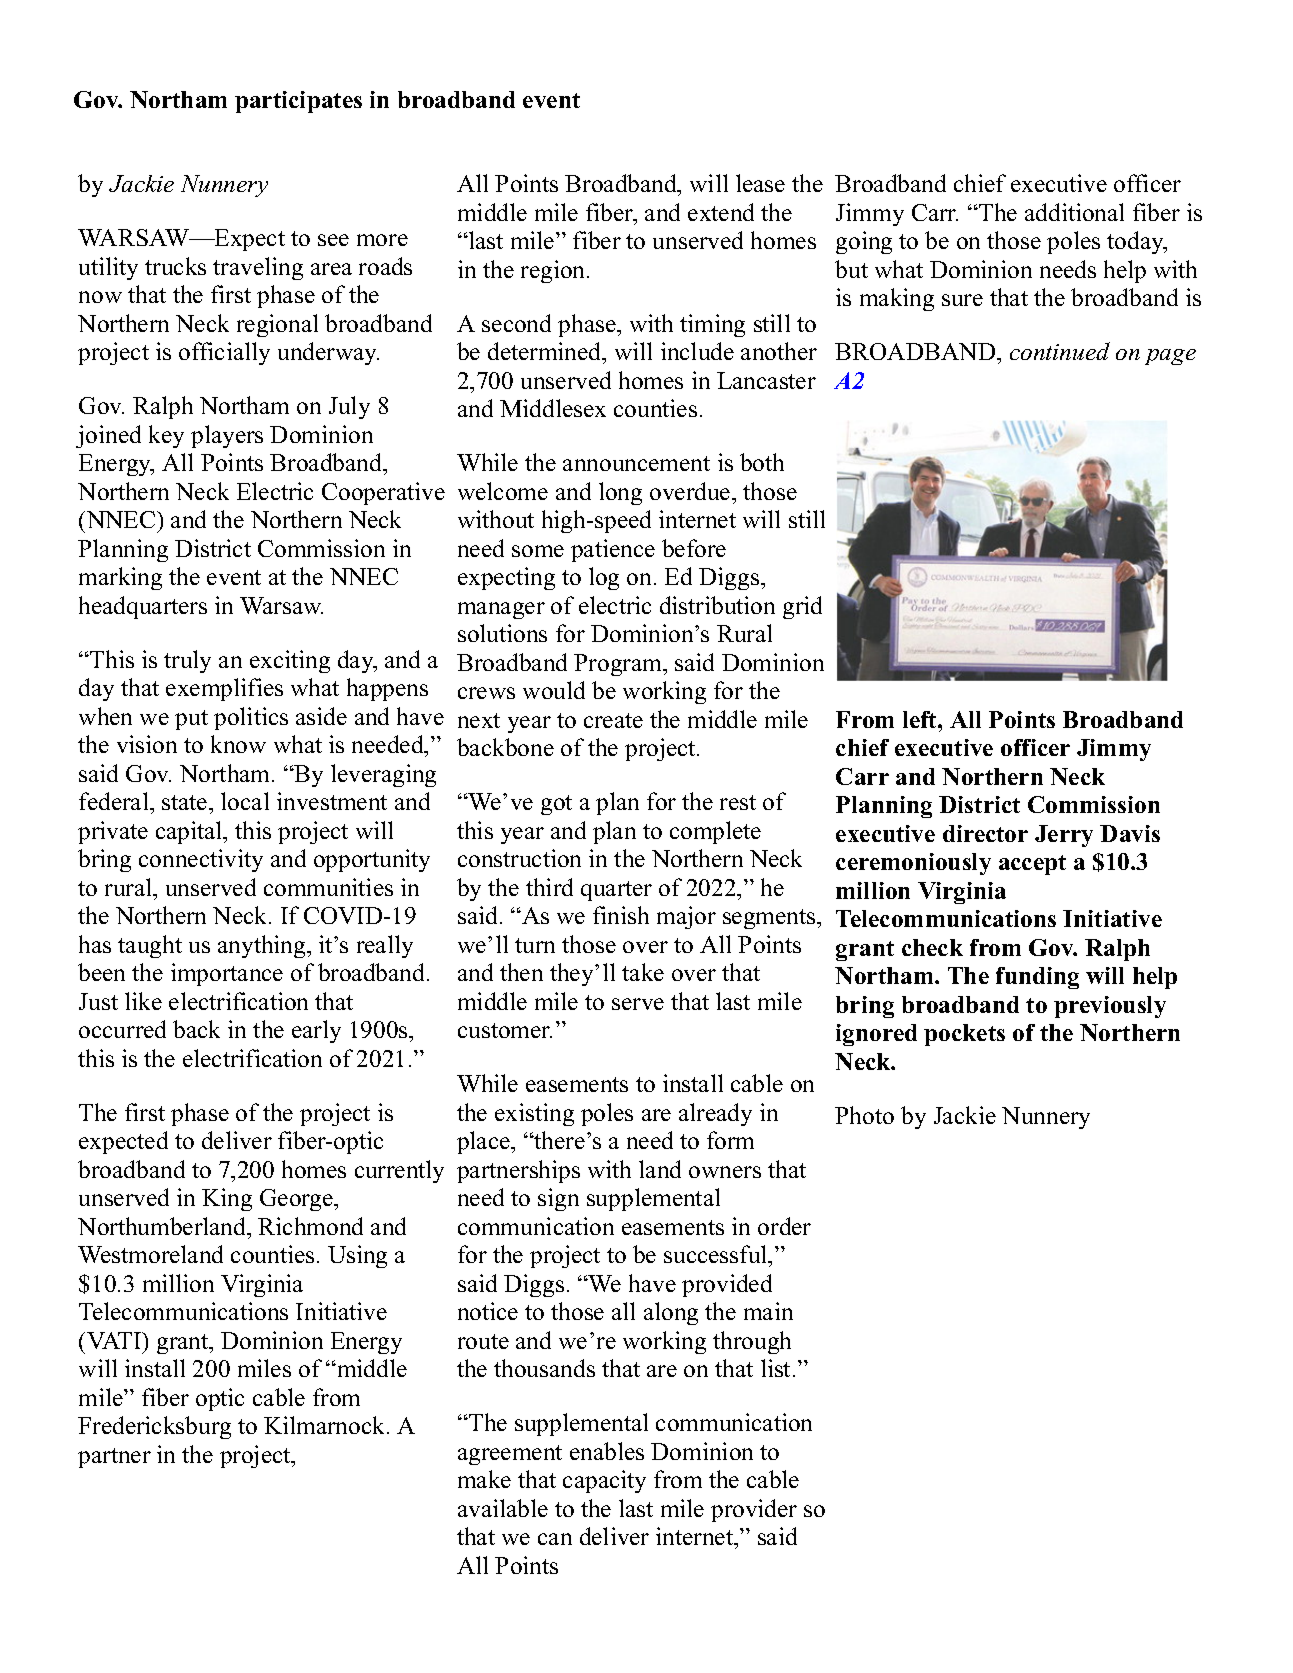 This page has height=1673, width=1293. What do you see at coordinates (721, 212) in the page?
I see `extend` at bounding box center [721, 212].
